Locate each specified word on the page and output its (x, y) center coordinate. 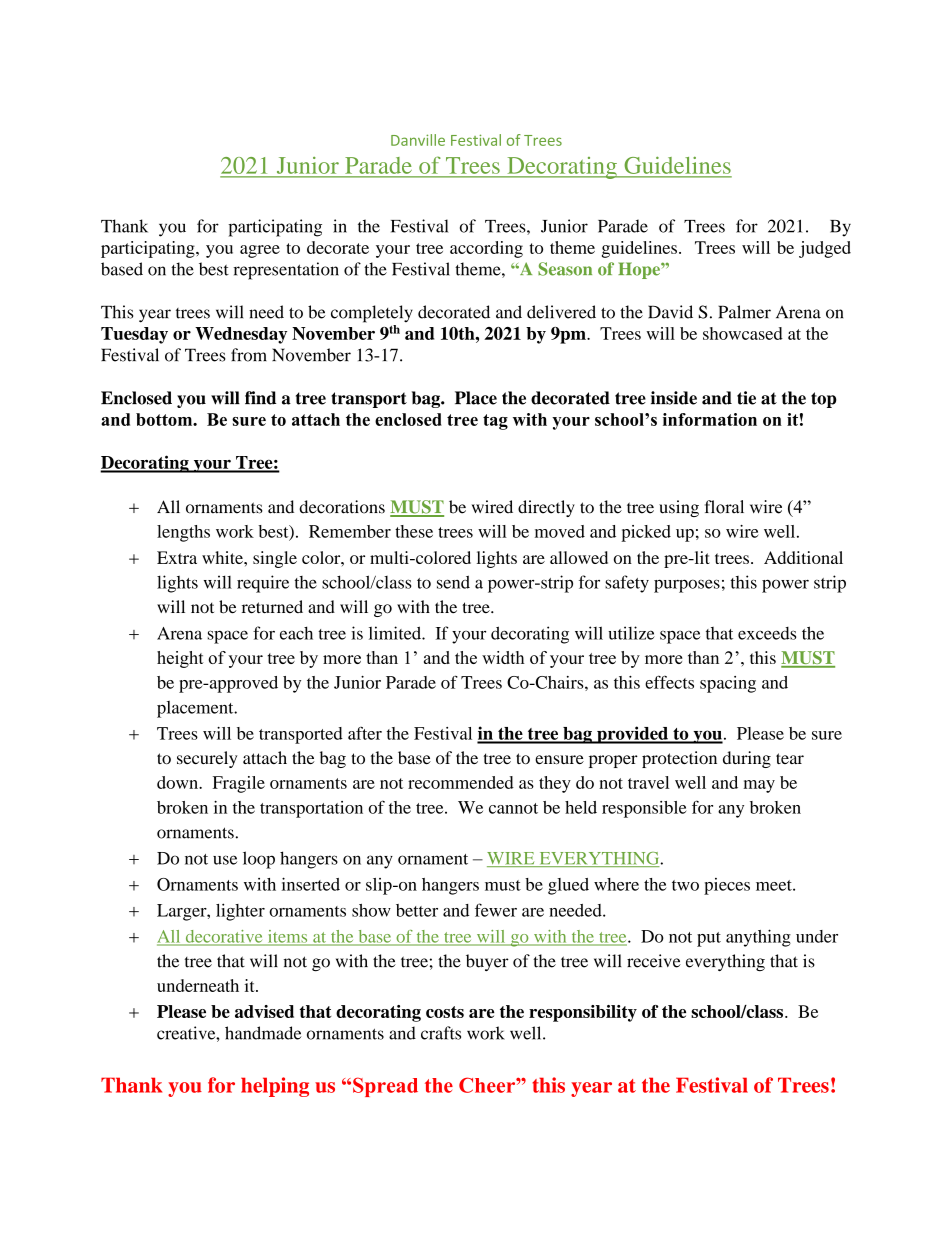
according (486, 249)
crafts (441, 1033)
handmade (263, 1033)
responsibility (583, 1013)
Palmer (744, 312)
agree (260, 251)
